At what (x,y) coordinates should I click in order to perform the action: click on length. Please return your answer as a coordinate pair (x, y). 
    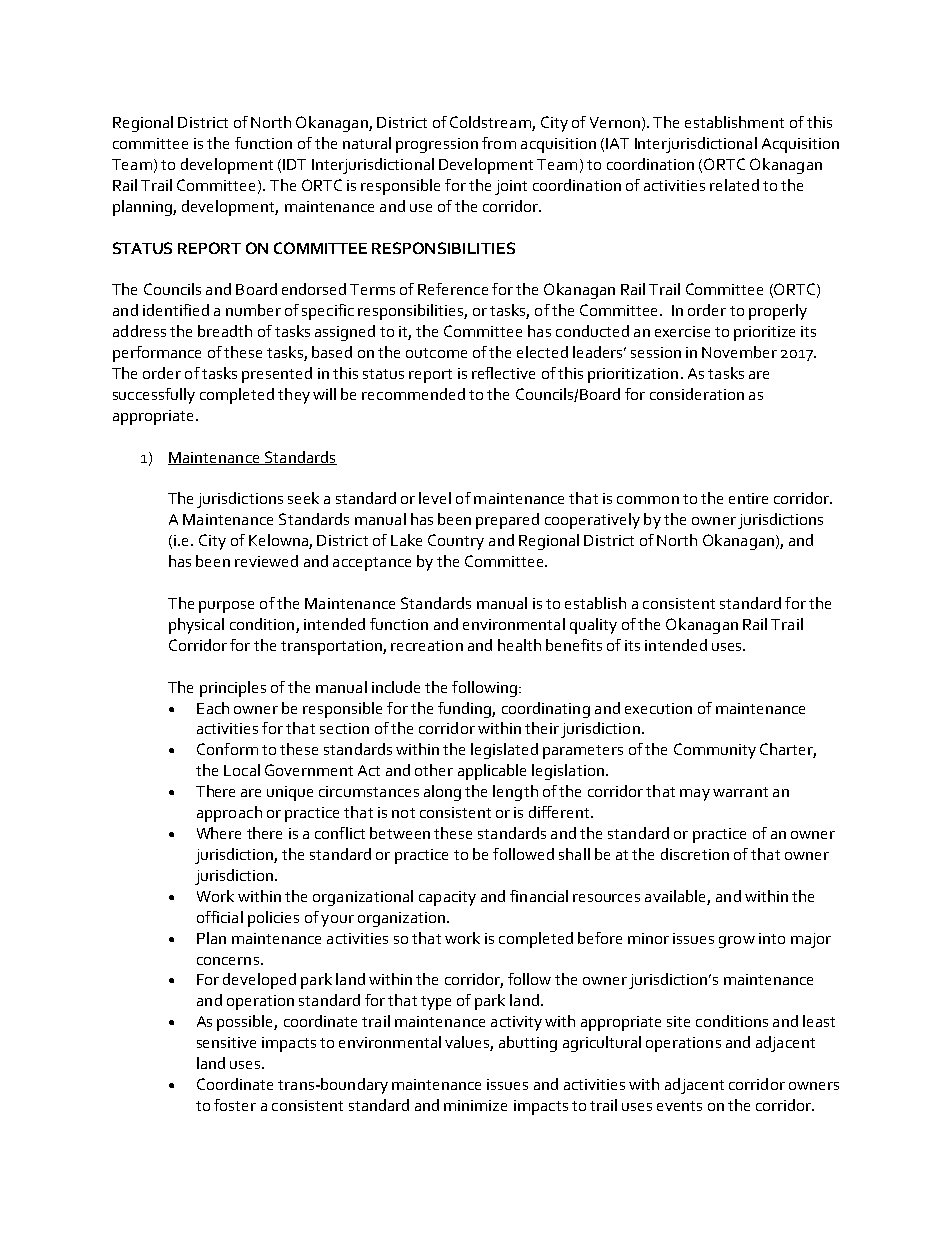
    Looking at the image, I should click on (515, 793).
